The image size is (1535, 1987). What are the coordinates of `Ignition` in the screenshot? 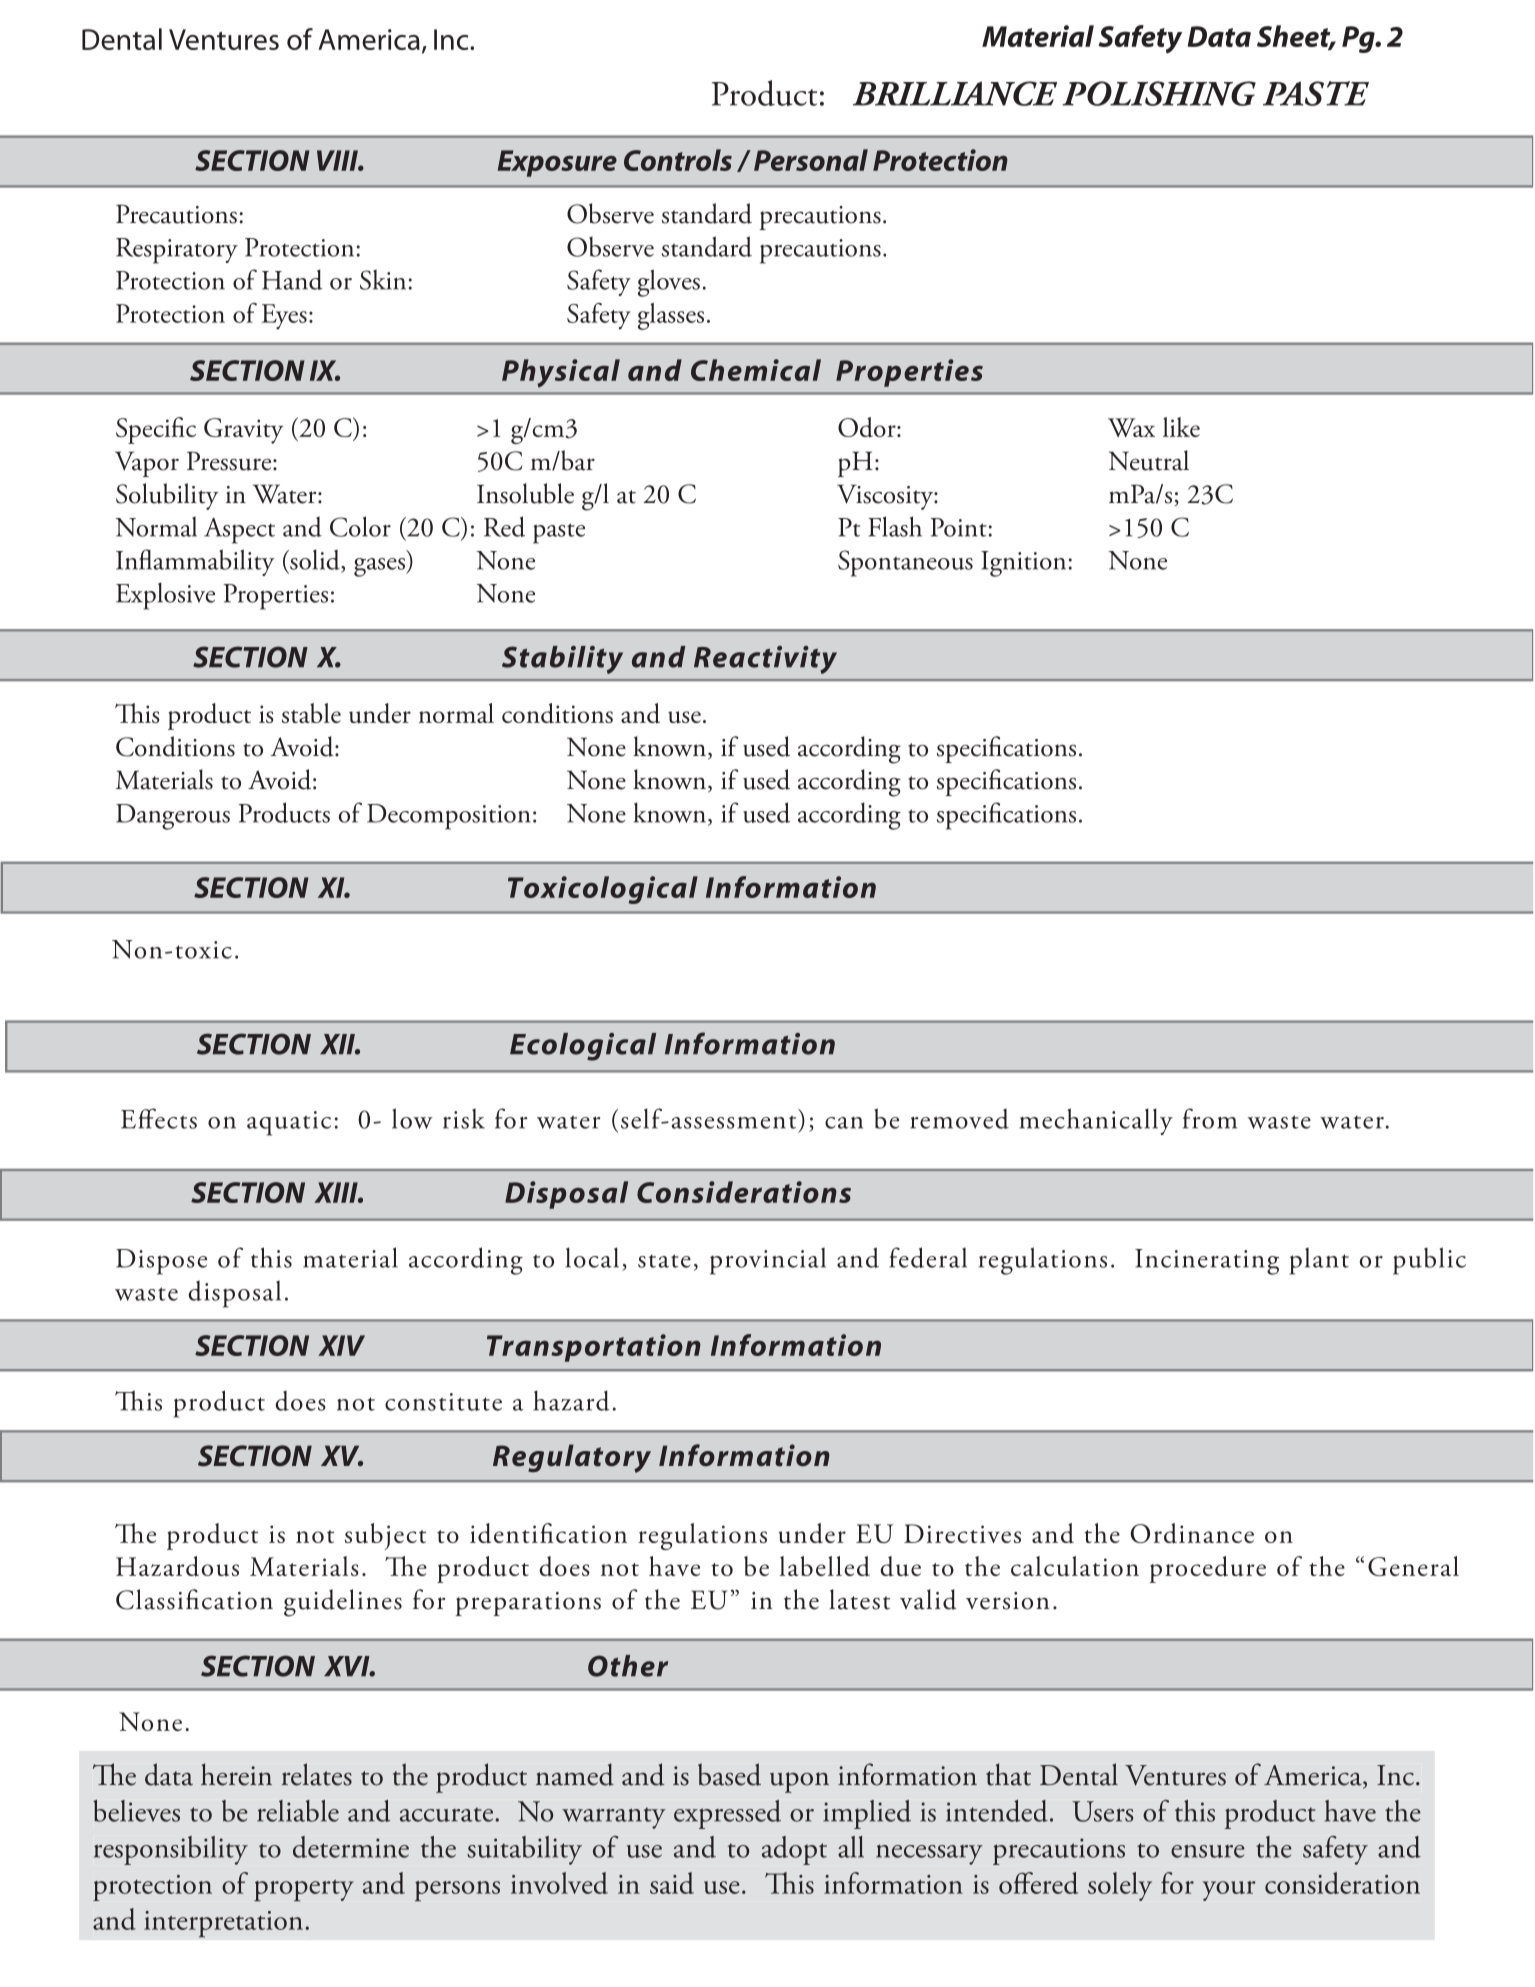 It's located at (1023, 564).
